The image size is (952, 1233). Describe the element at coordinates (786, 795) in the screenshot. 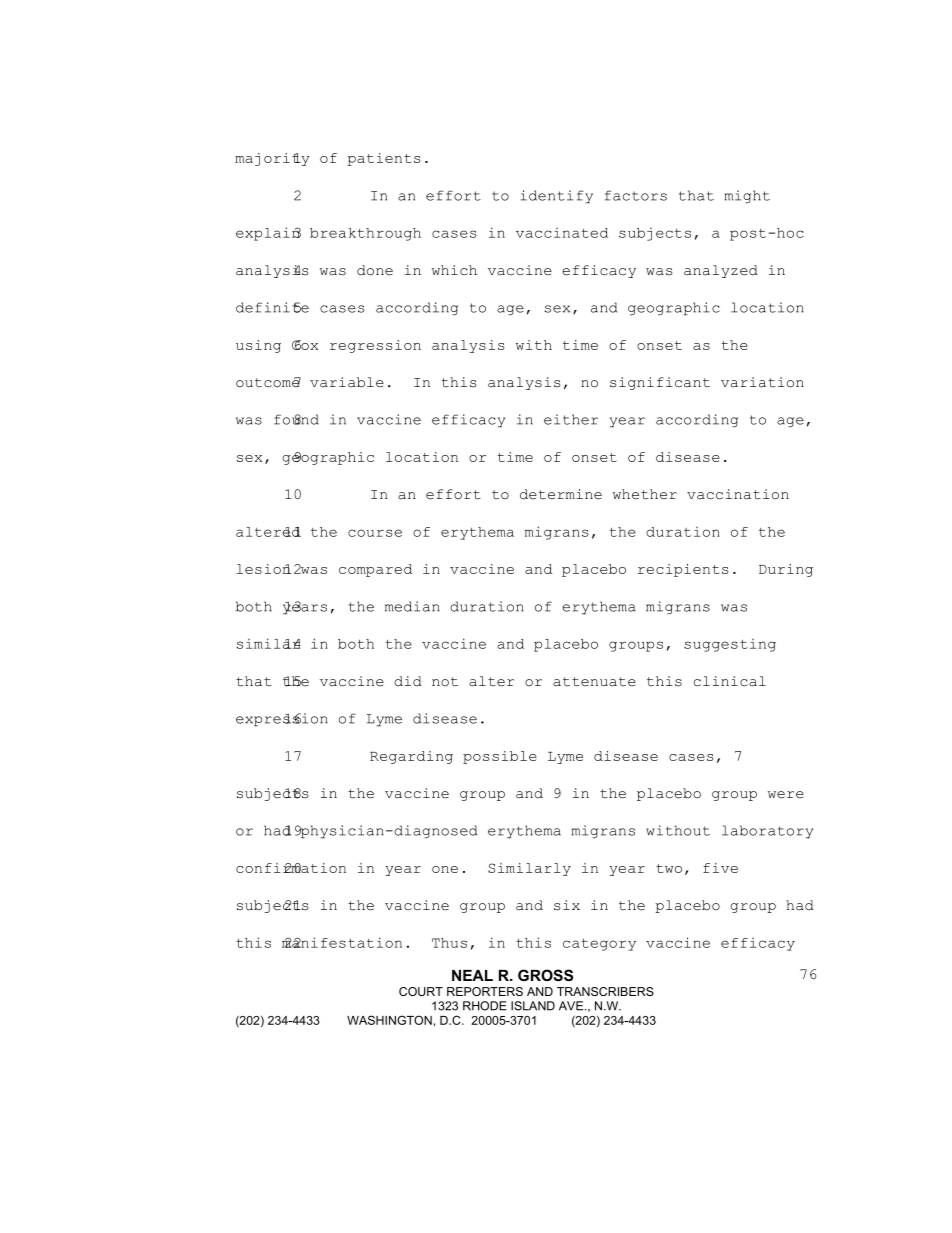

I see `were` at that location.
